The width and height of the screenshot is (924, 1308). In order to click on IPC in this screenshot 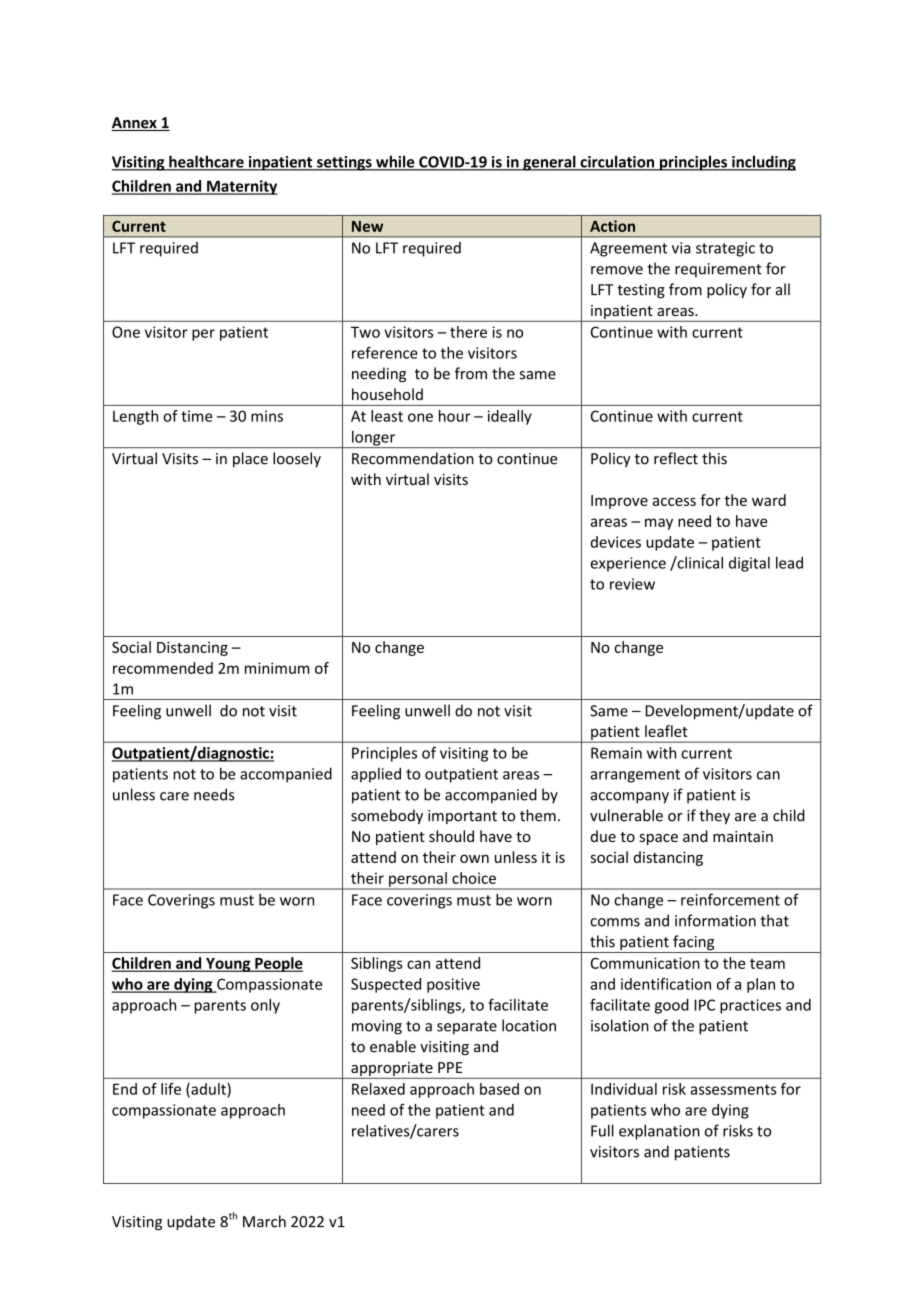, I will do `click(705, 1005)`.
